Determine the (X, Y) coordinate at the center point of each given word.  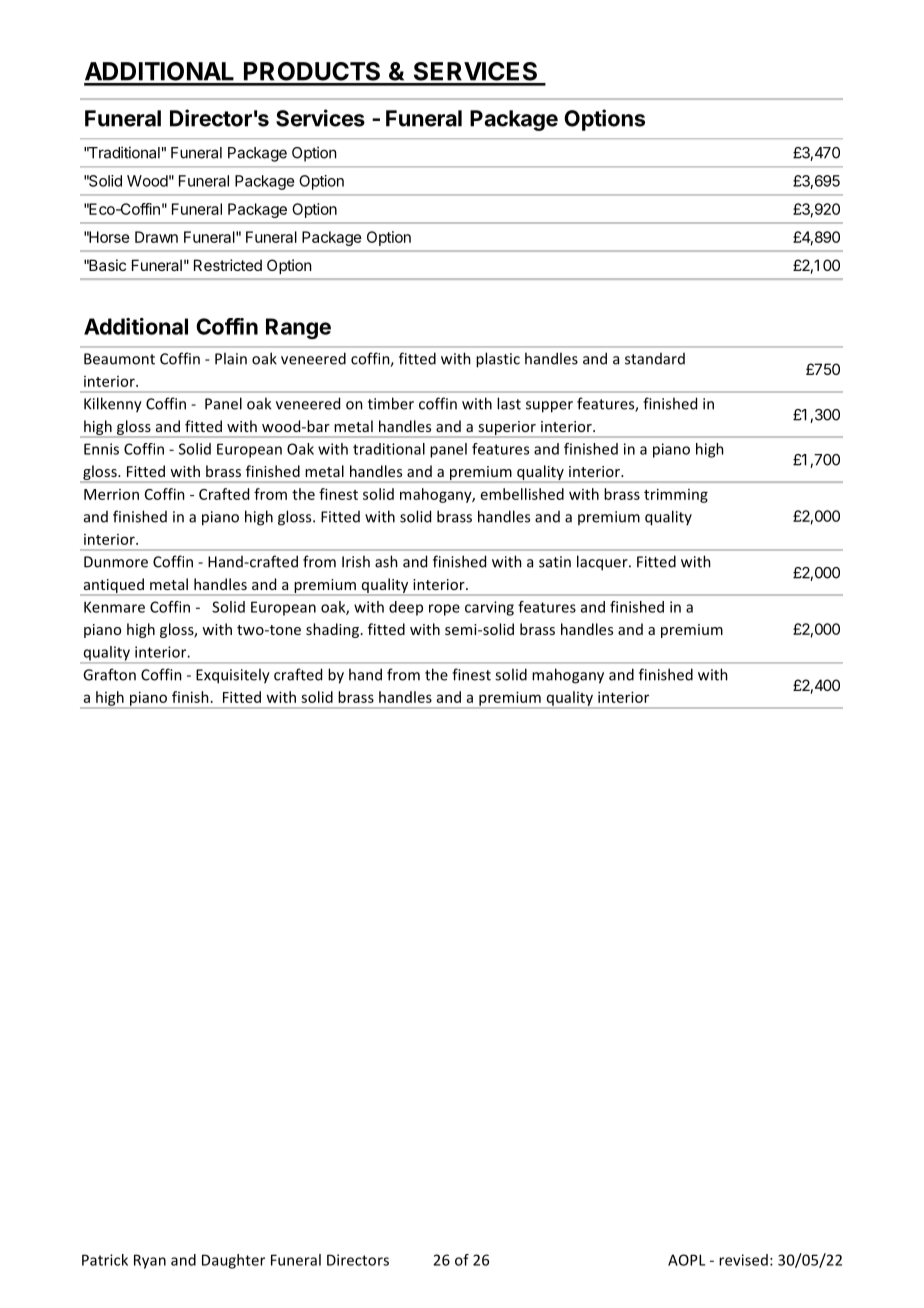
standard (655, 359)
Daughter (233, 1261)
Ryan (150, 1261)
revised (743, 1260)
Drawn (156, 237)
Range (298, 328)
